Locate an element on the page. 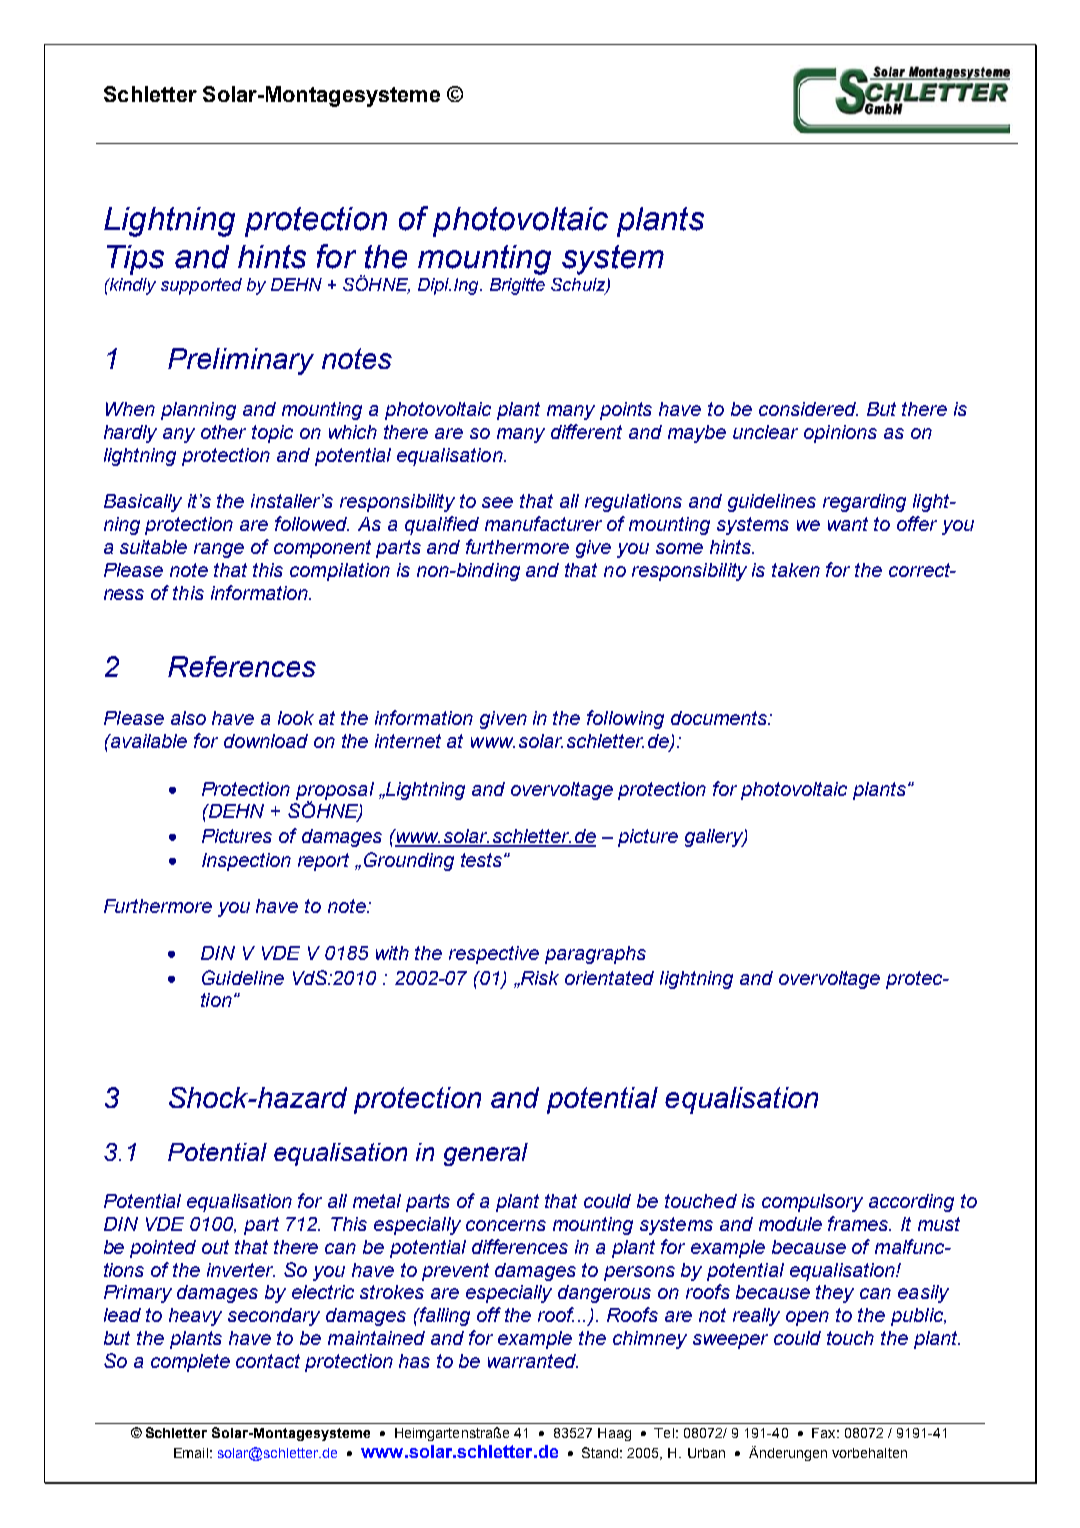 The image size is (1080, 1528). open is located at coordinates (807, 1318).
